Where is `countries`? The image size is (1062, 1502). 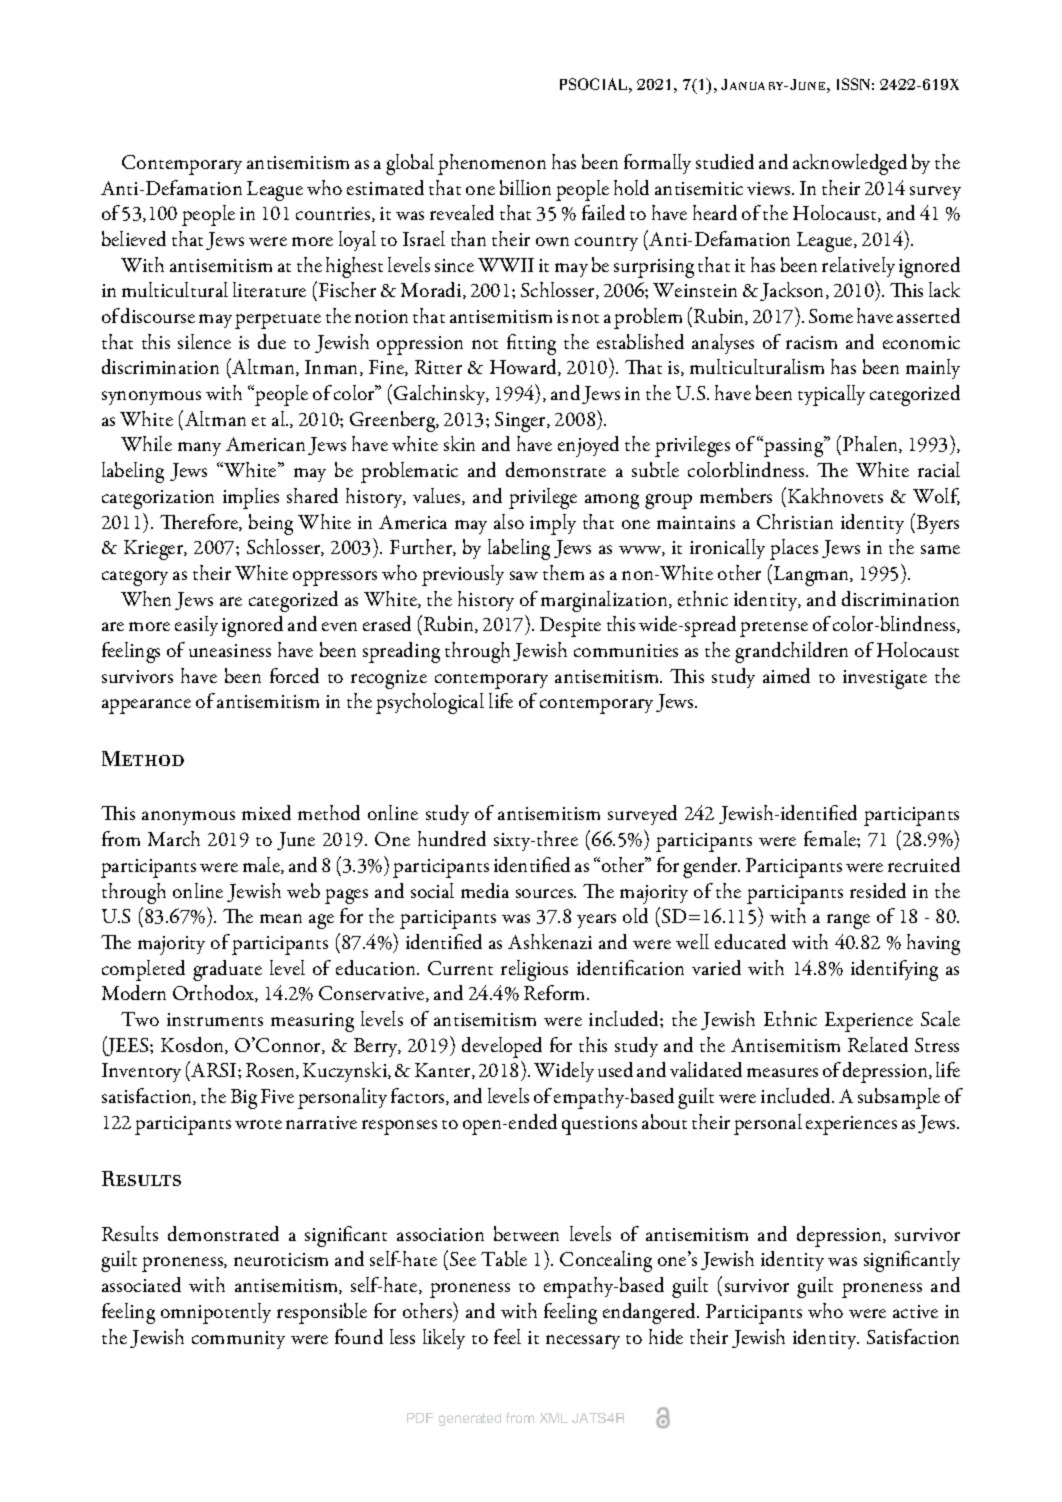 countries is located at coordinates (334, 214).
